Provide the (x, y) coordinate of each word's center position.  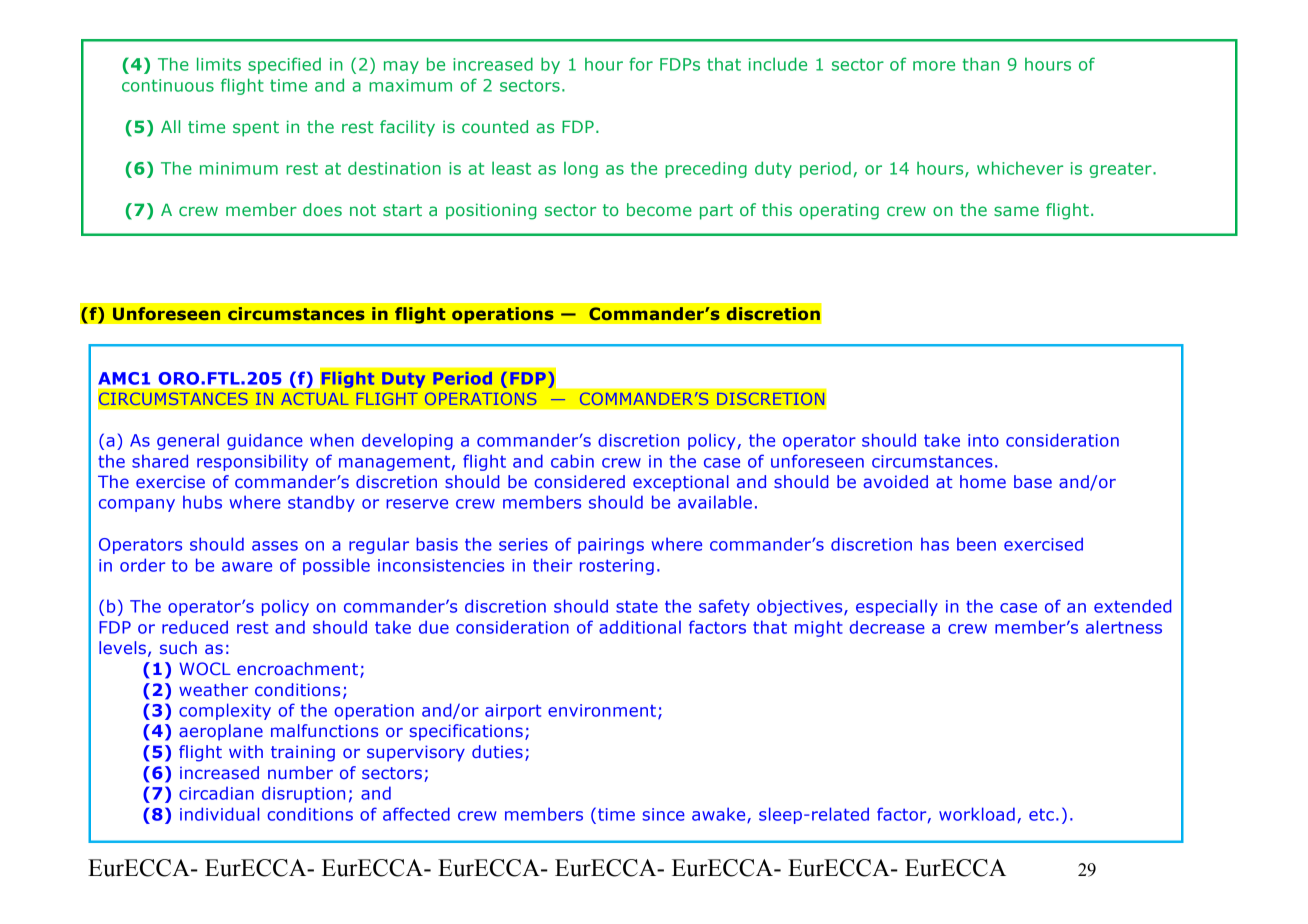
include (778, 64)
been (976, 544)
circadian (216, 793)
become (659, 209)
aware (247, 567)
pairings (611, 546)
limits (219, 64)
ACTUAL (314, 398)
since (664, 814)
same (1016, 211)
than (981, 64)
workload (977, 814)
